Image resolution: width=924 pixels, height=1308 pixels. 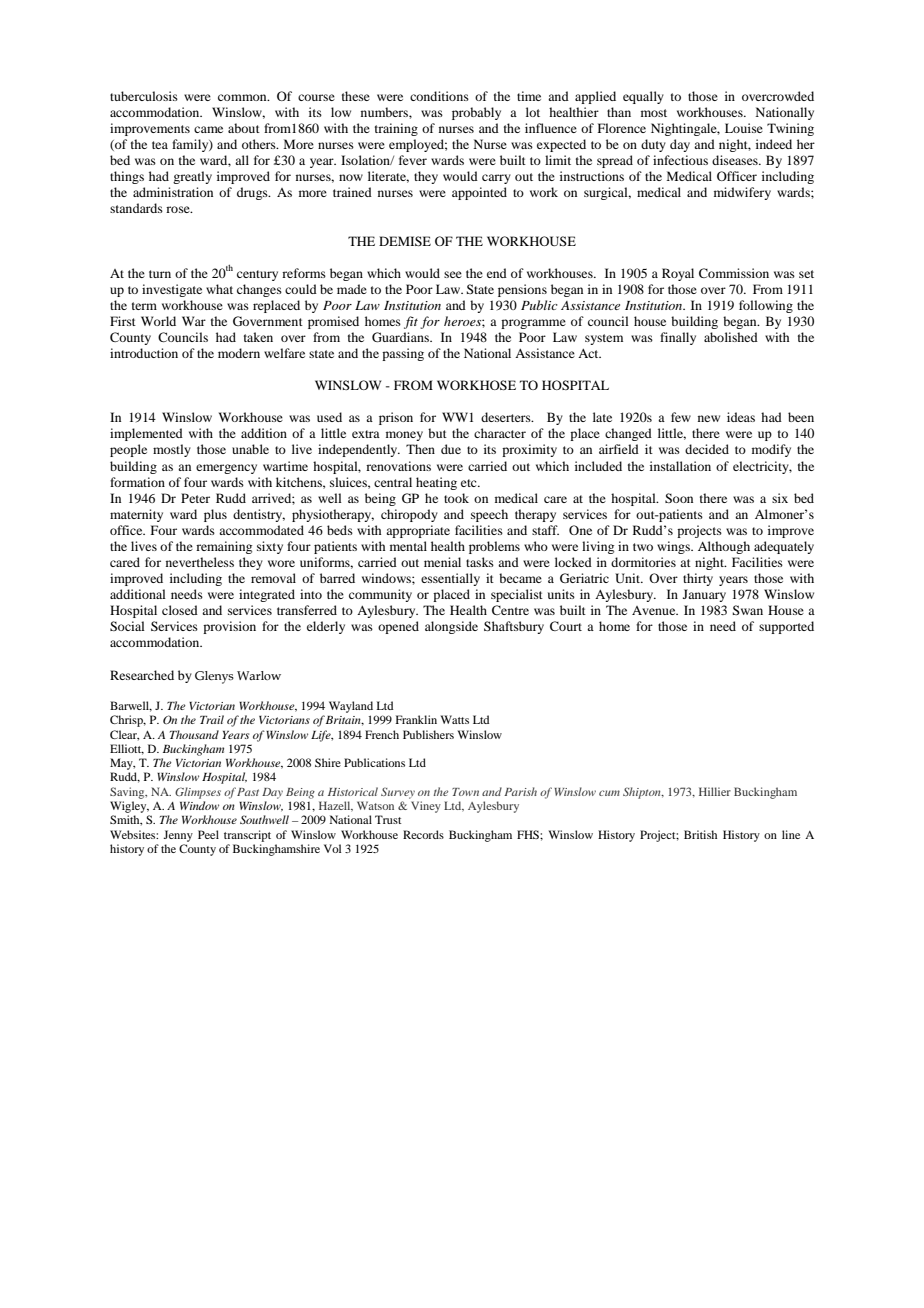 I want to click on supported, so click(x=786, y=627).
